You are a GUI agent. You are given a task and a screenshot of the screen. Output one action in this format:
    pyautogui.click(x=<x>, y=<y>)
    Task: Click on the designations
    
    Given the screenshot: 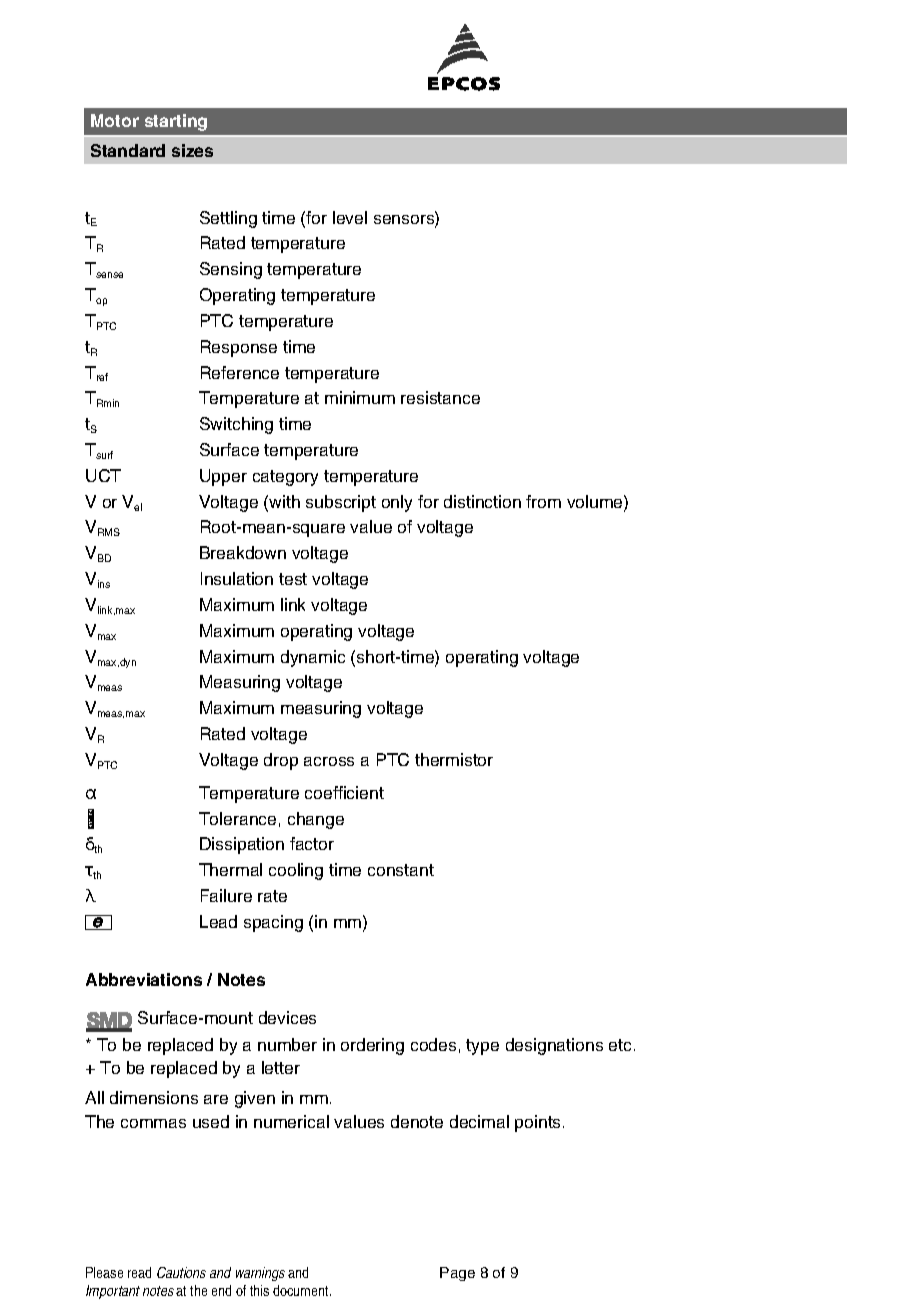 What is the action you would take?
    pyautogui.click(x=554, y=1046)
